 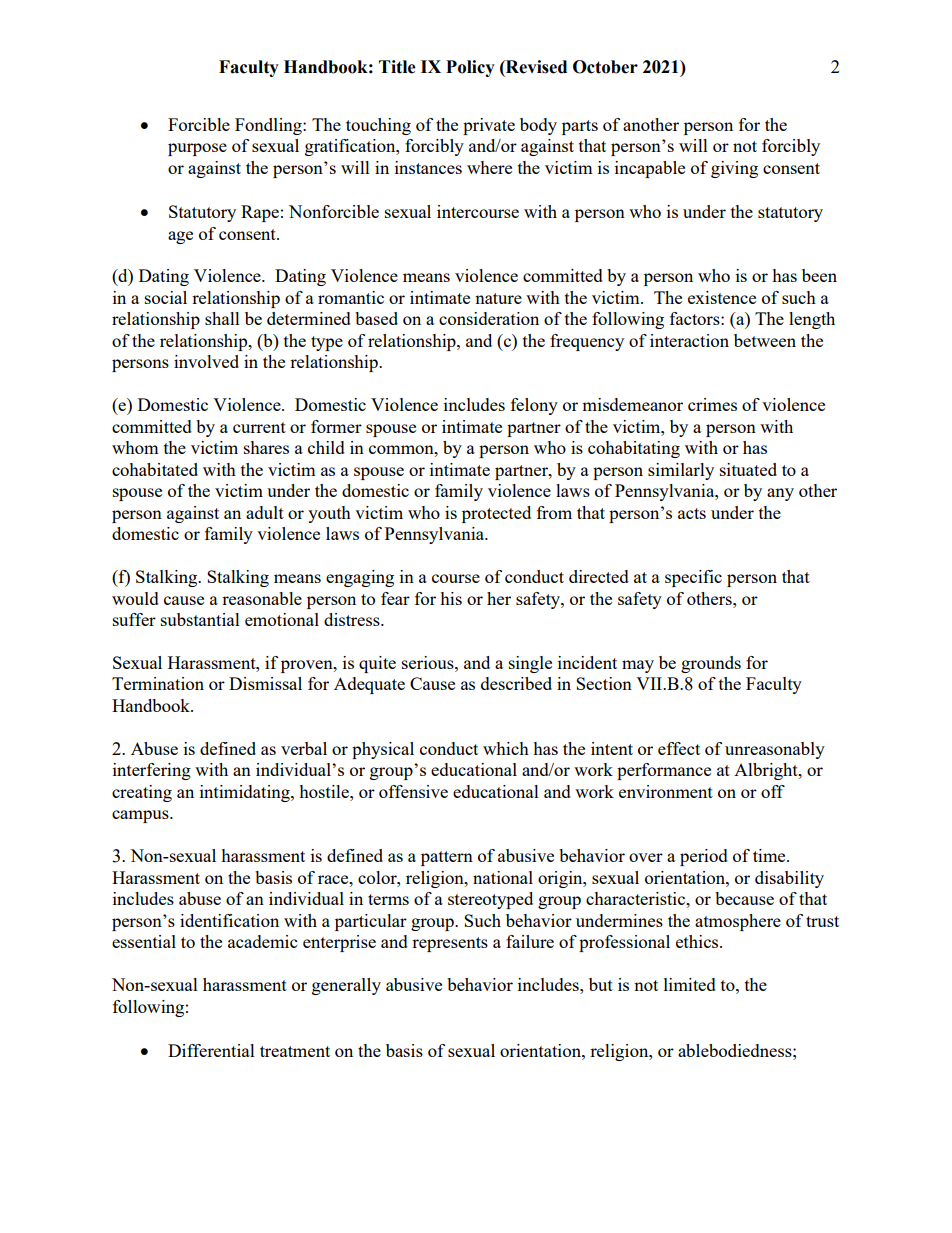 What do you see at coordinates (451, 598) in the page?
I see `his` at bounding box center [451, 598].
